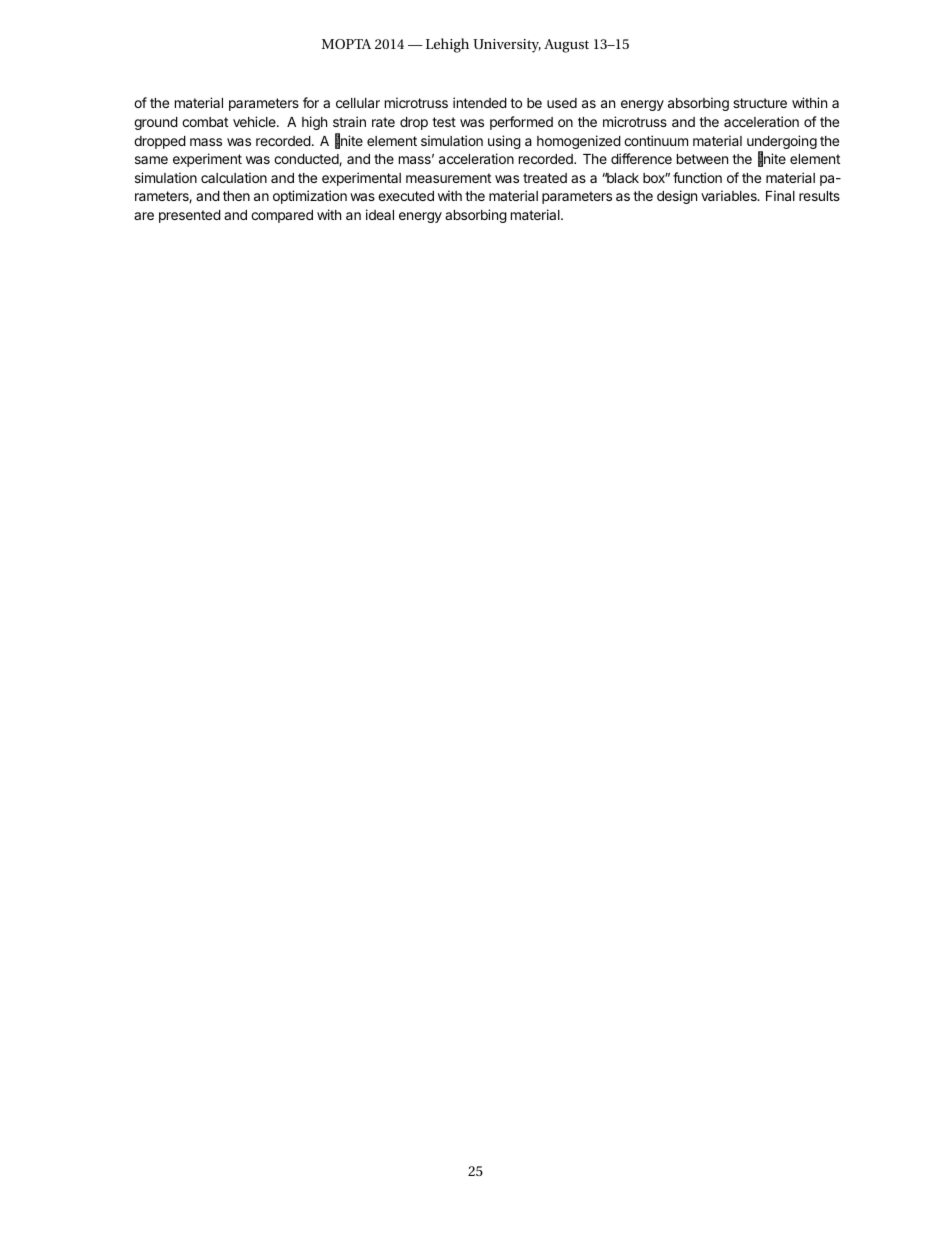  Describe the element at coordinates (760, 103) in the page. I see `structure` at that location.
